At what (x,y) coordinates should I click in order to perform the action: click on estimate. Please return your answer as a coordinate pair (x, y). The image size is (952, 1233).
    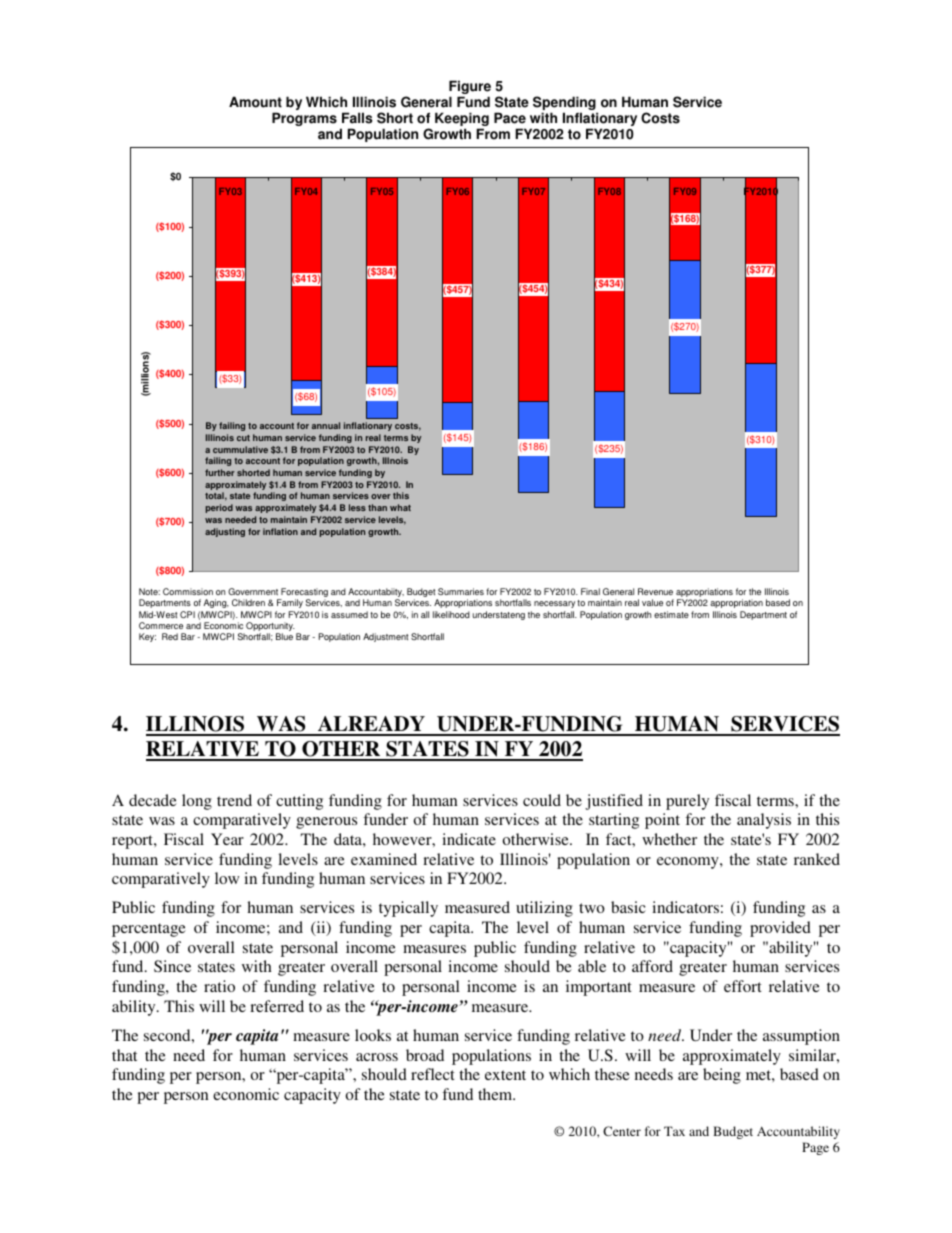
    Looking at the image, I should click on (671, 614).
